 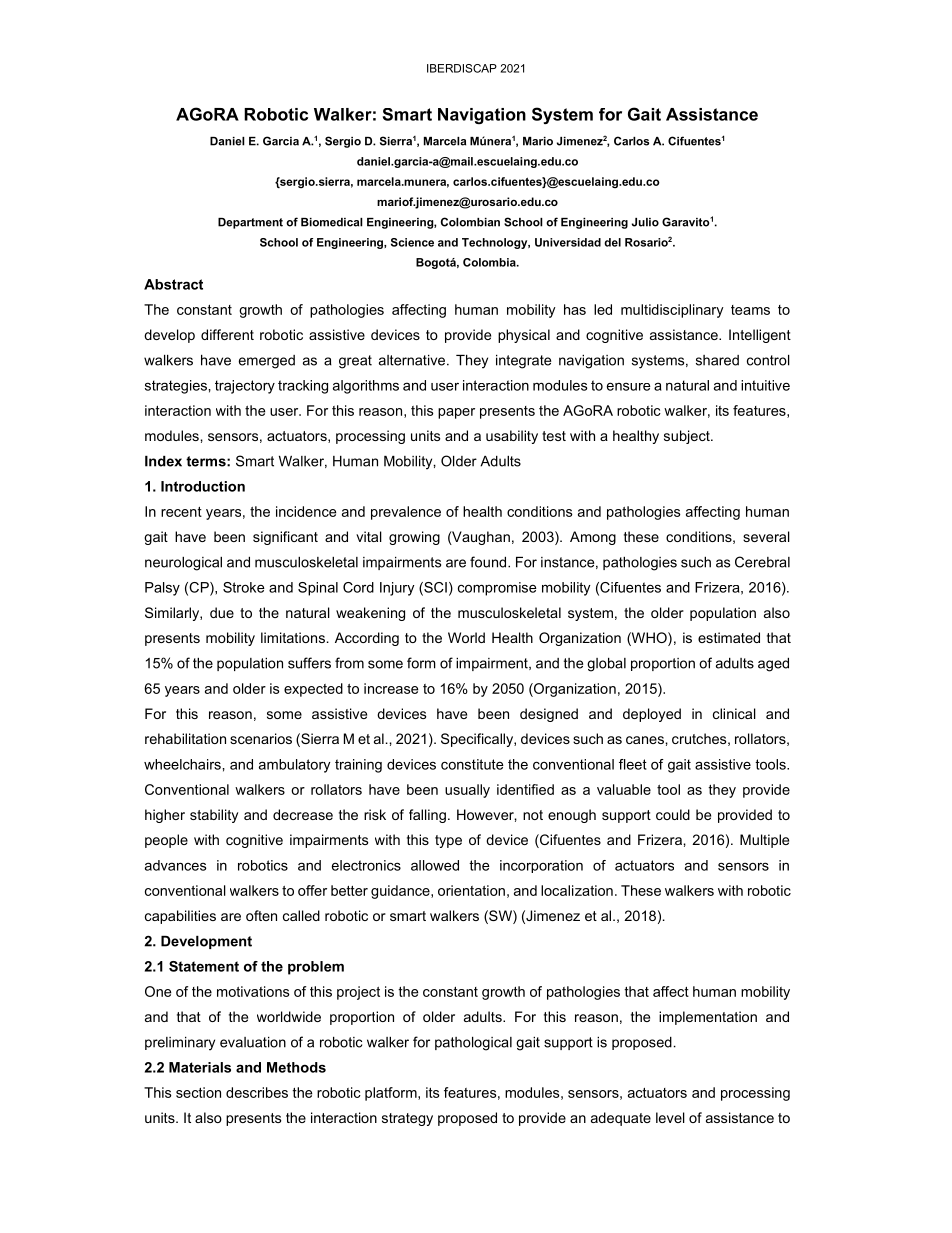 What do you see at coordinates (688, 437) in the screenshot?
I see `subject` at bounding box center [688, 437].
